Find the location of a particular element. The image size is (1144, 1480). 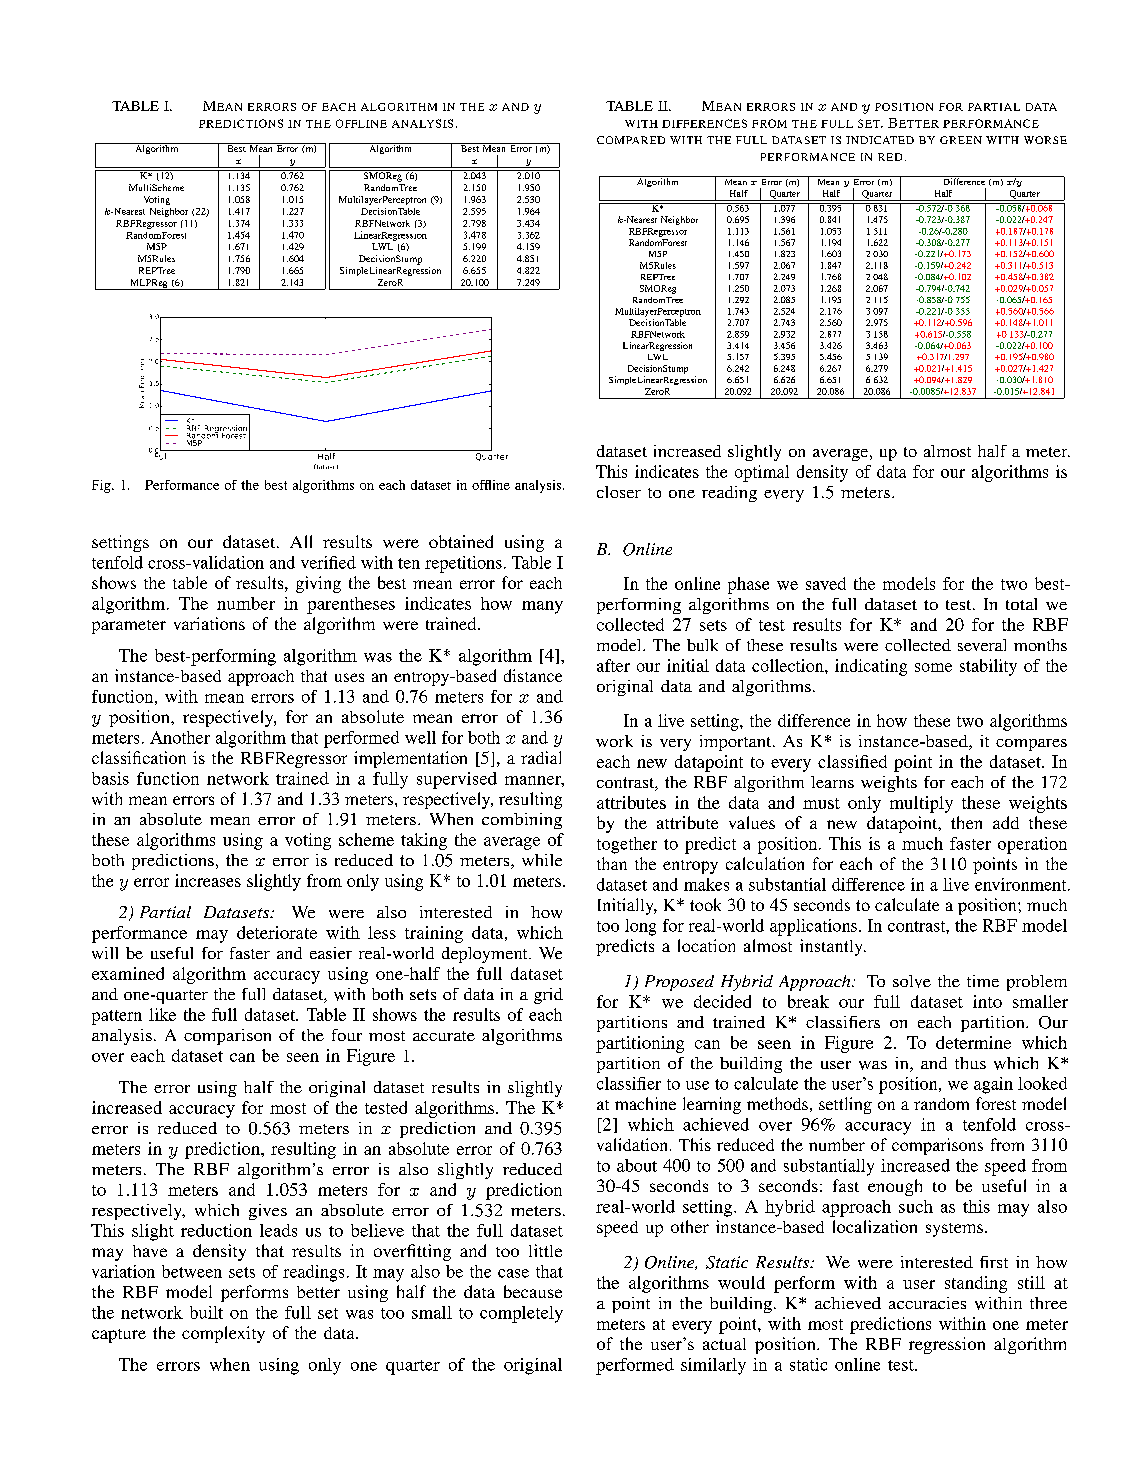

completely is located at coordinates (521, 1314).
